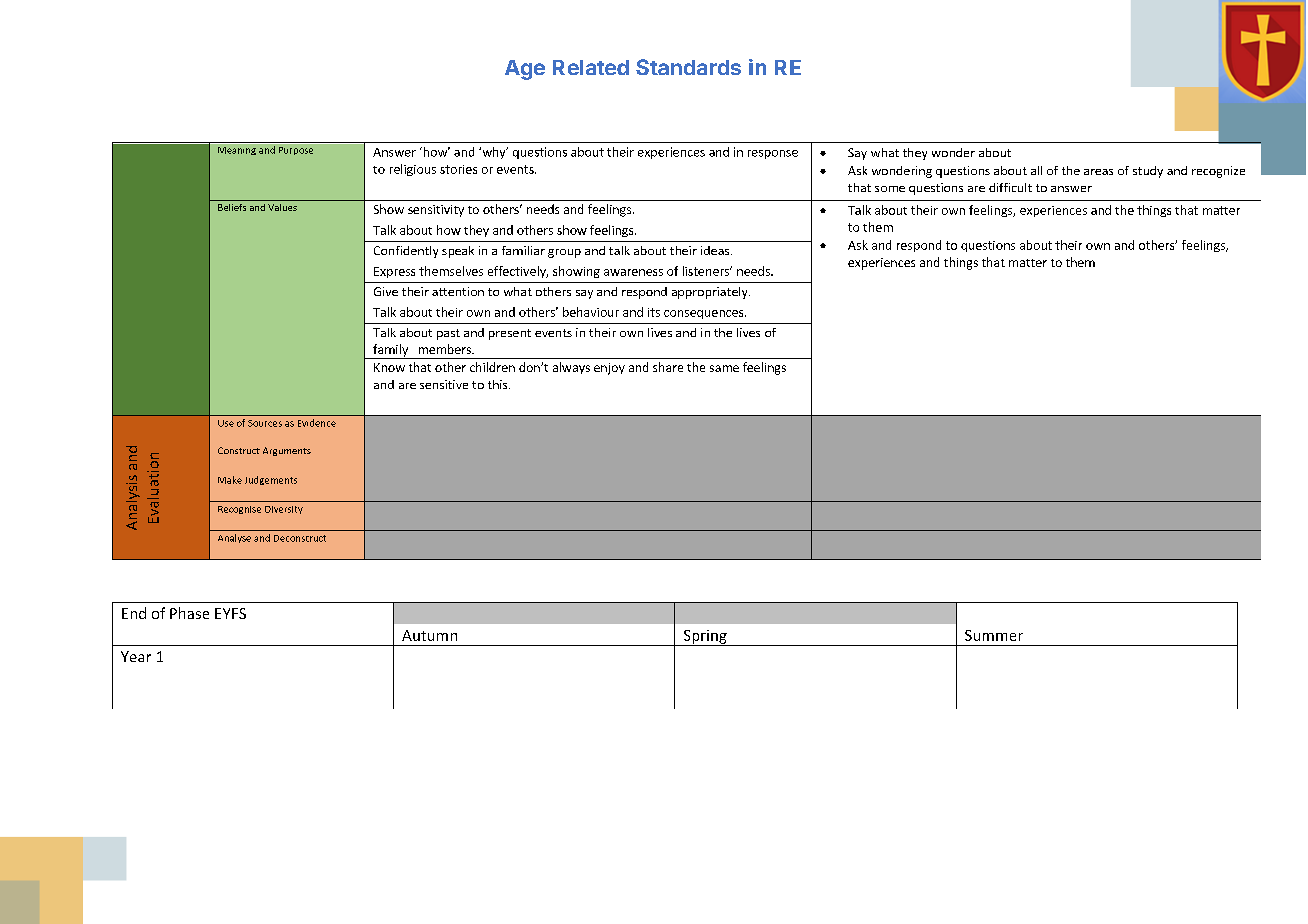  Describe the element at coordinates (1036, 170) in the screenshot. I see `all` at that location.
